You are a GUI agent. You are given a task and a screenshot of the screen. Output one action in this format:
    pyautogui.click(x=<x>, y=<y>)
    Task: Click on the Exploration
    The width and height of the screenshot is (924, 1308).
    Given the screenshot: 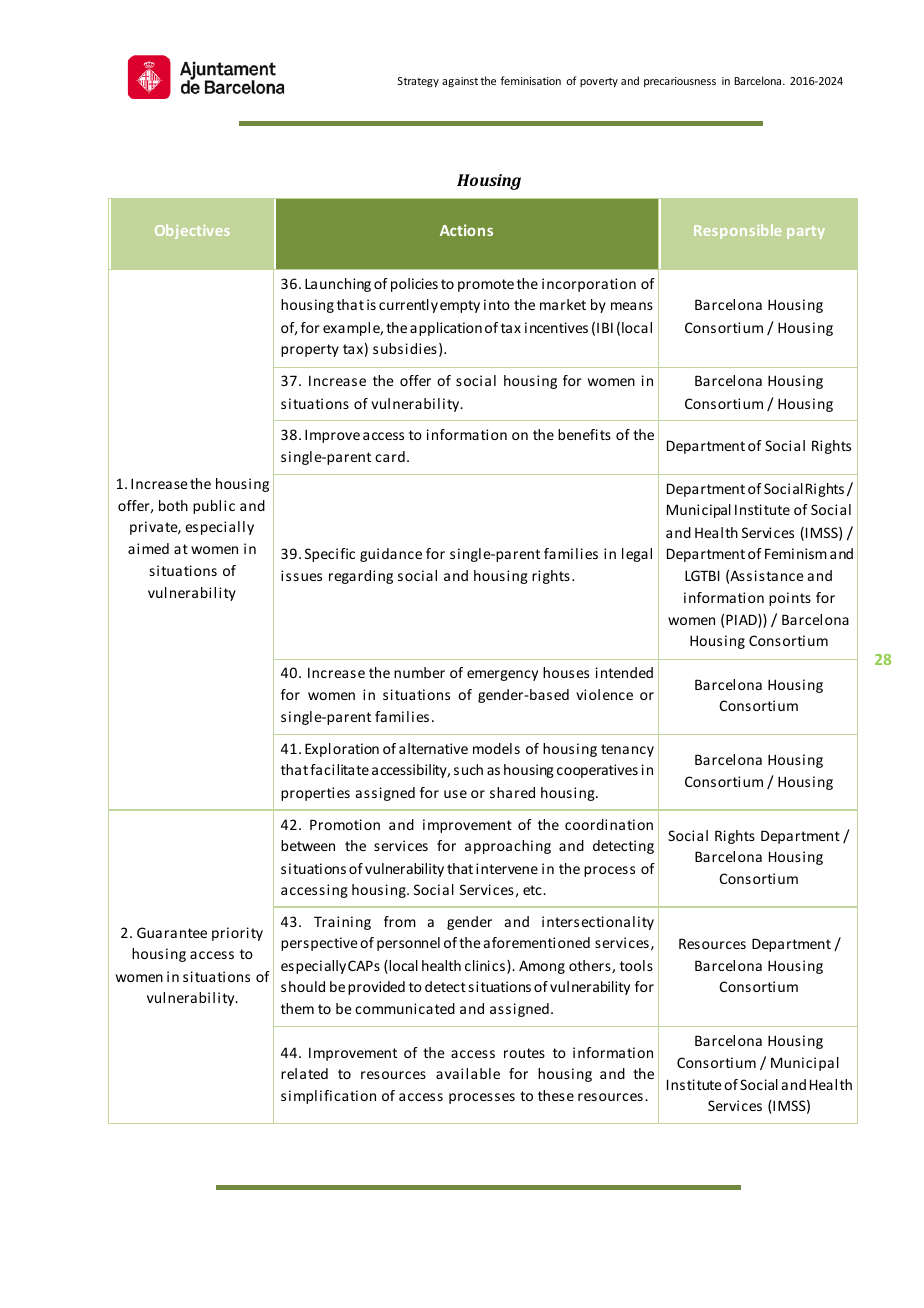 What is the action you would take?
    pyautogui.click(x=342, y=750)
